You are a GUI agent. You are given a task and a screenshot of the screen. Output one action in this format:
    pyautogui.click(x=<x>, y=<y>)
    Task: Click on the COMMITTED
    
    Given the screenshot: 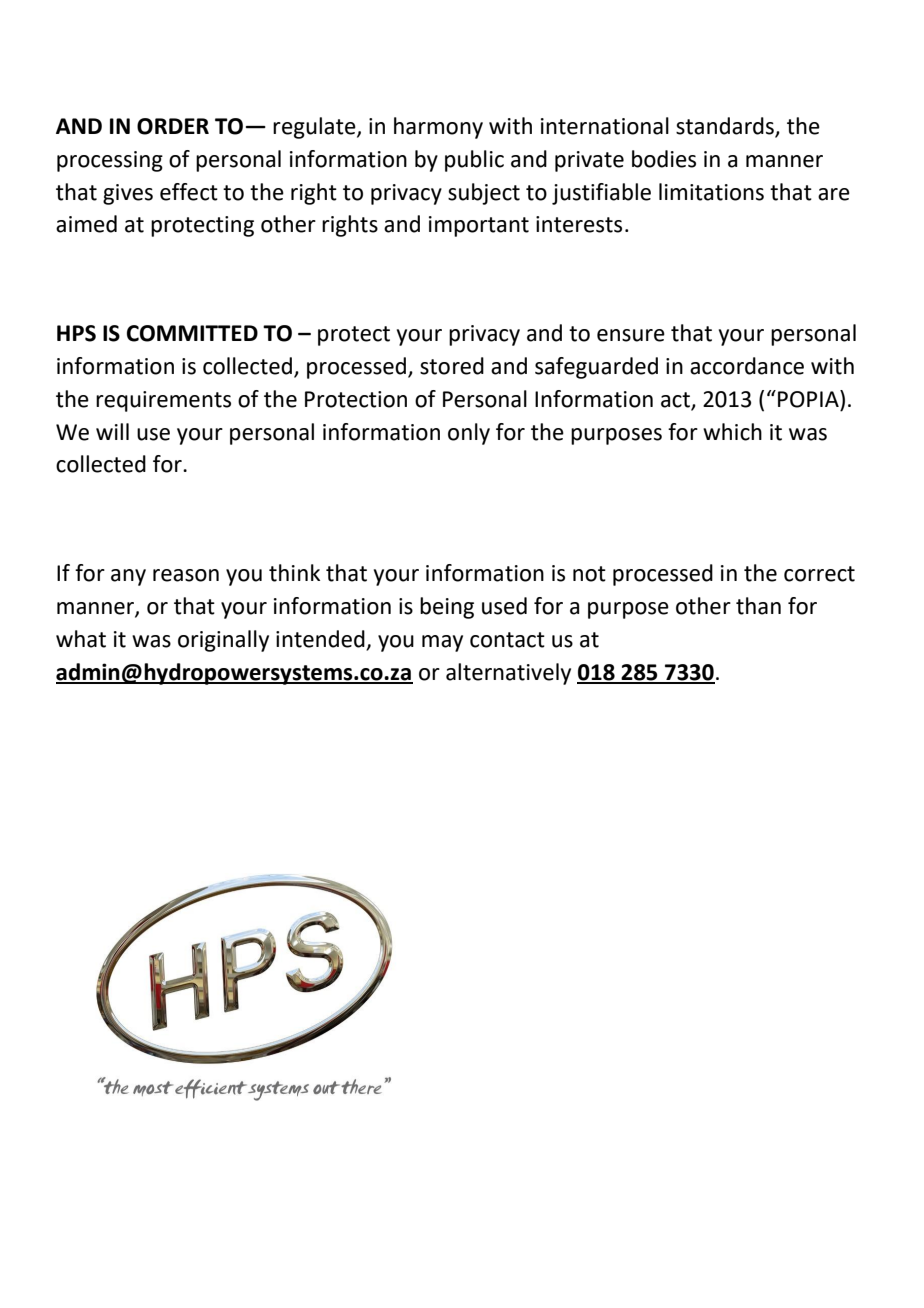 What is the action you would take?
    pyautogui.click(x=192, y=333)
